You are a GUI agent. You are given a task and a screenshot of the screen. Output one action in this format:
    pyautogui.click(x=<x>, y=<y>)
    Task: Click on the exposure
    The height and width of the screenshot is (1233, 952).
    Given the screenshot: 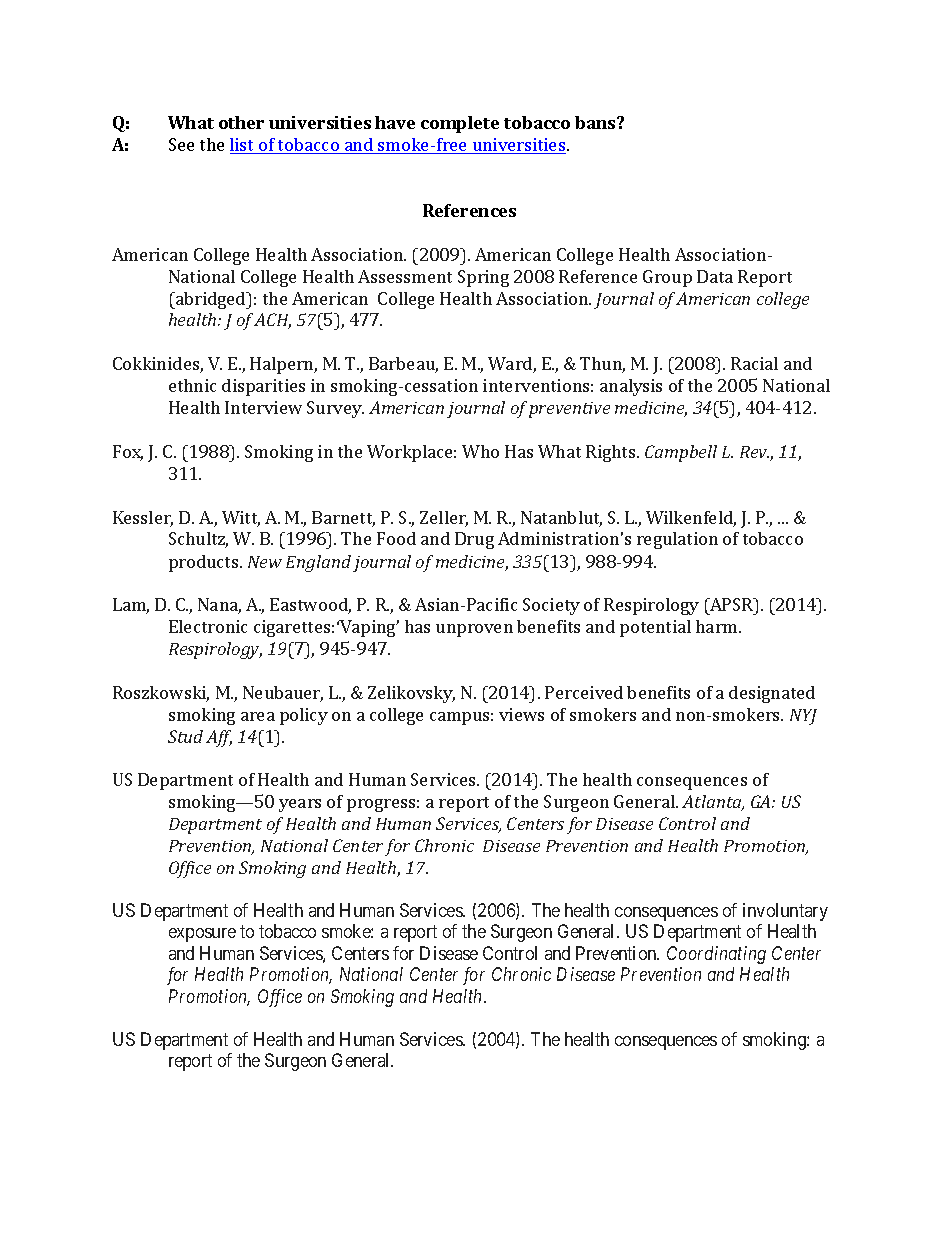 What is the action you would take?
    pyautogui.click(x=202, y=935)
